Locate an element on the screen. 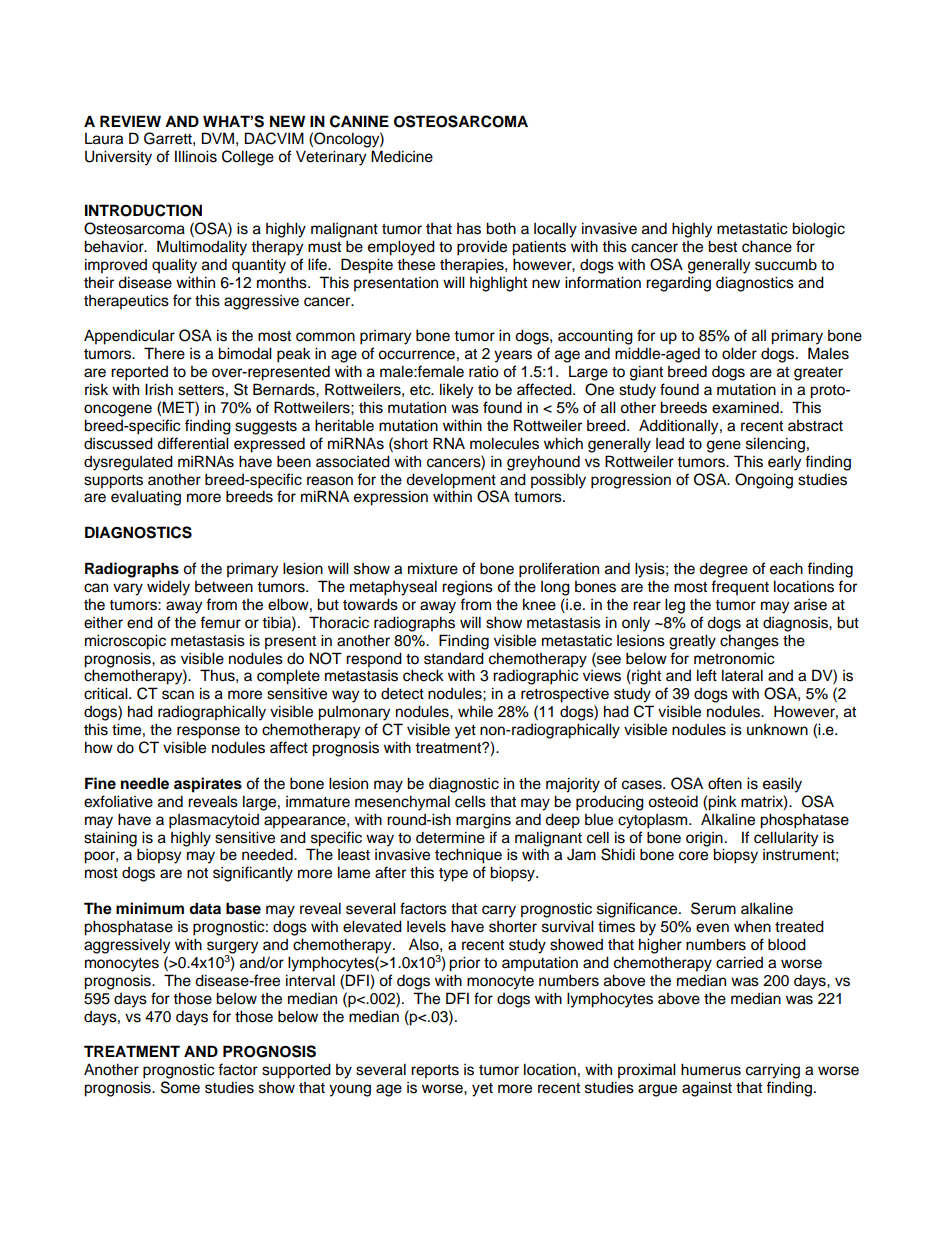 The image size is (952, 1233). There is located at coordinates (164, 353).
